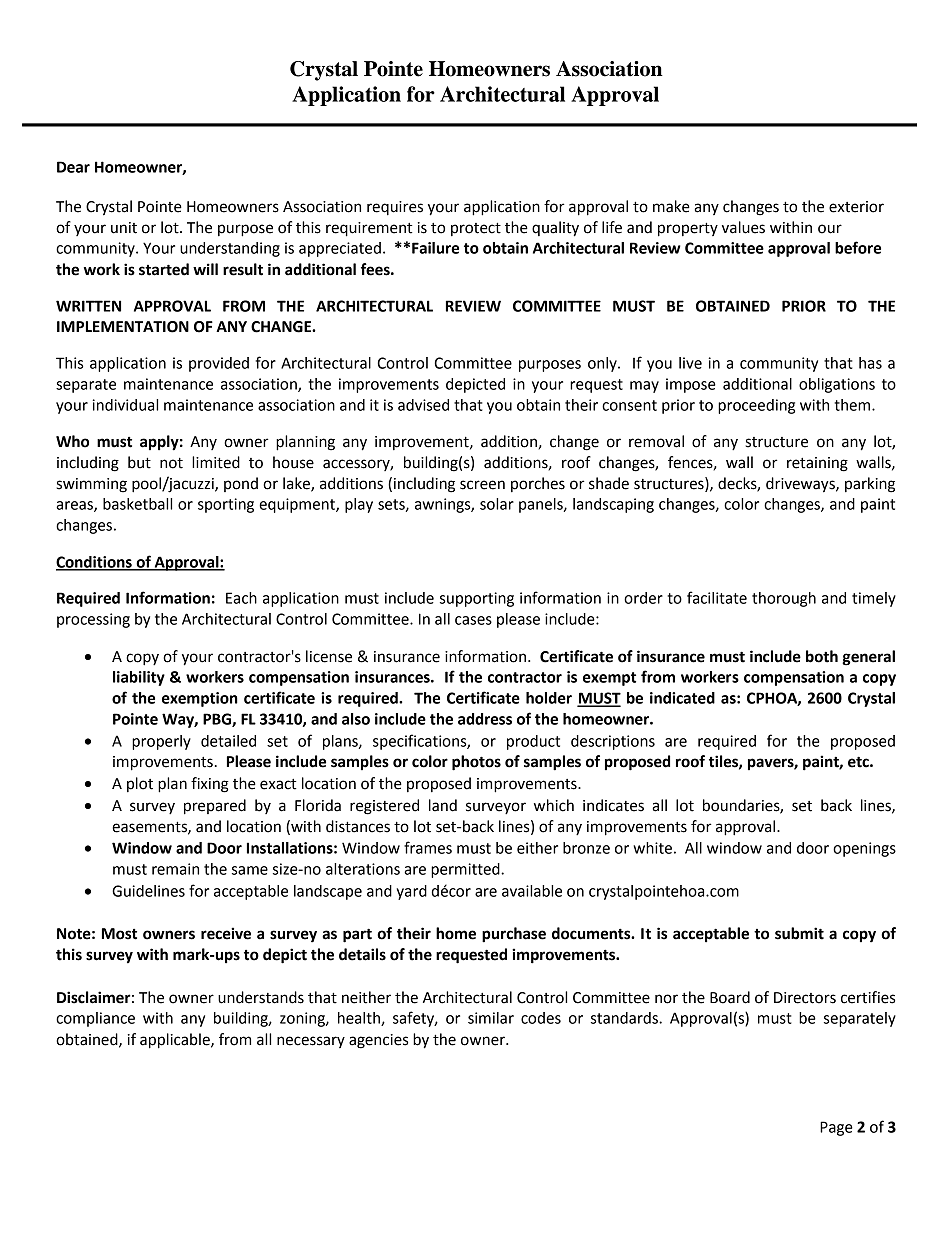 The height and width of the page is (1233, 952). What do you see at coordinates (822, 656) in the page?
I see `both` at bounding box center [822, 656].
